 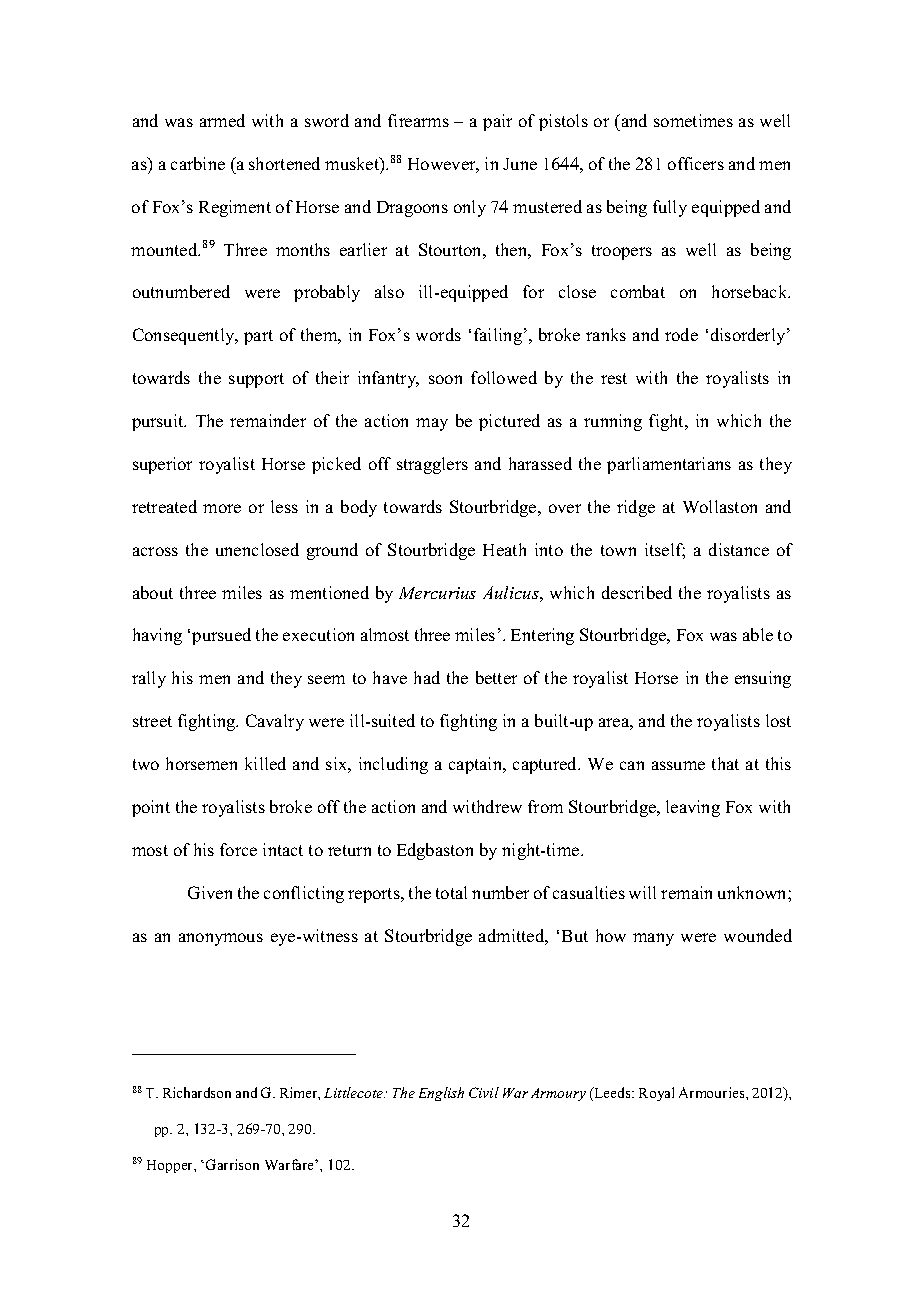 What do you see at coordinates (222, 508) in the page?
I see `more` at bounding box center [222, 508].
